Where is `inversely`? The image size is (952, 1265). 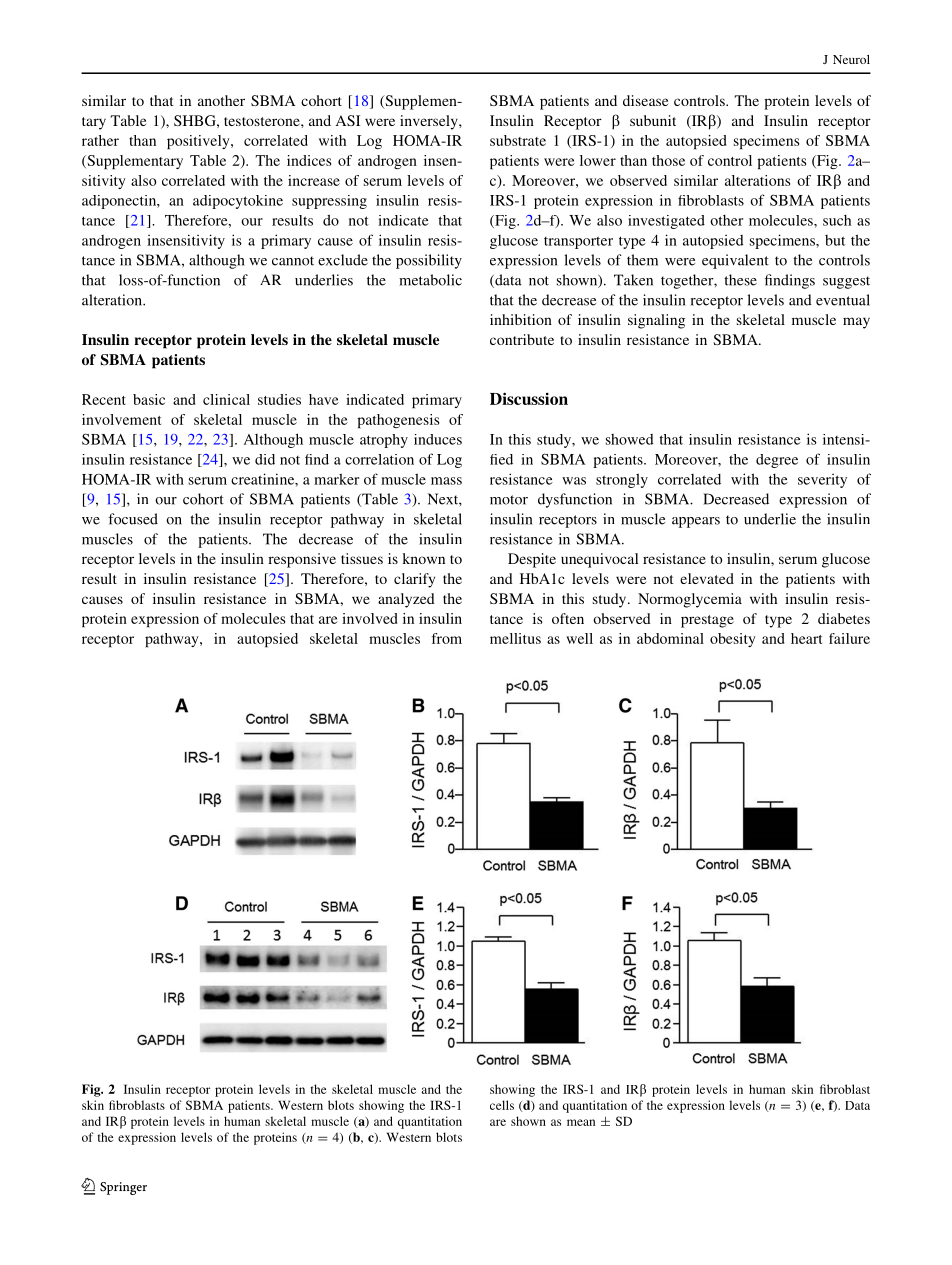 inversely is located at coordinates (430, 122).
